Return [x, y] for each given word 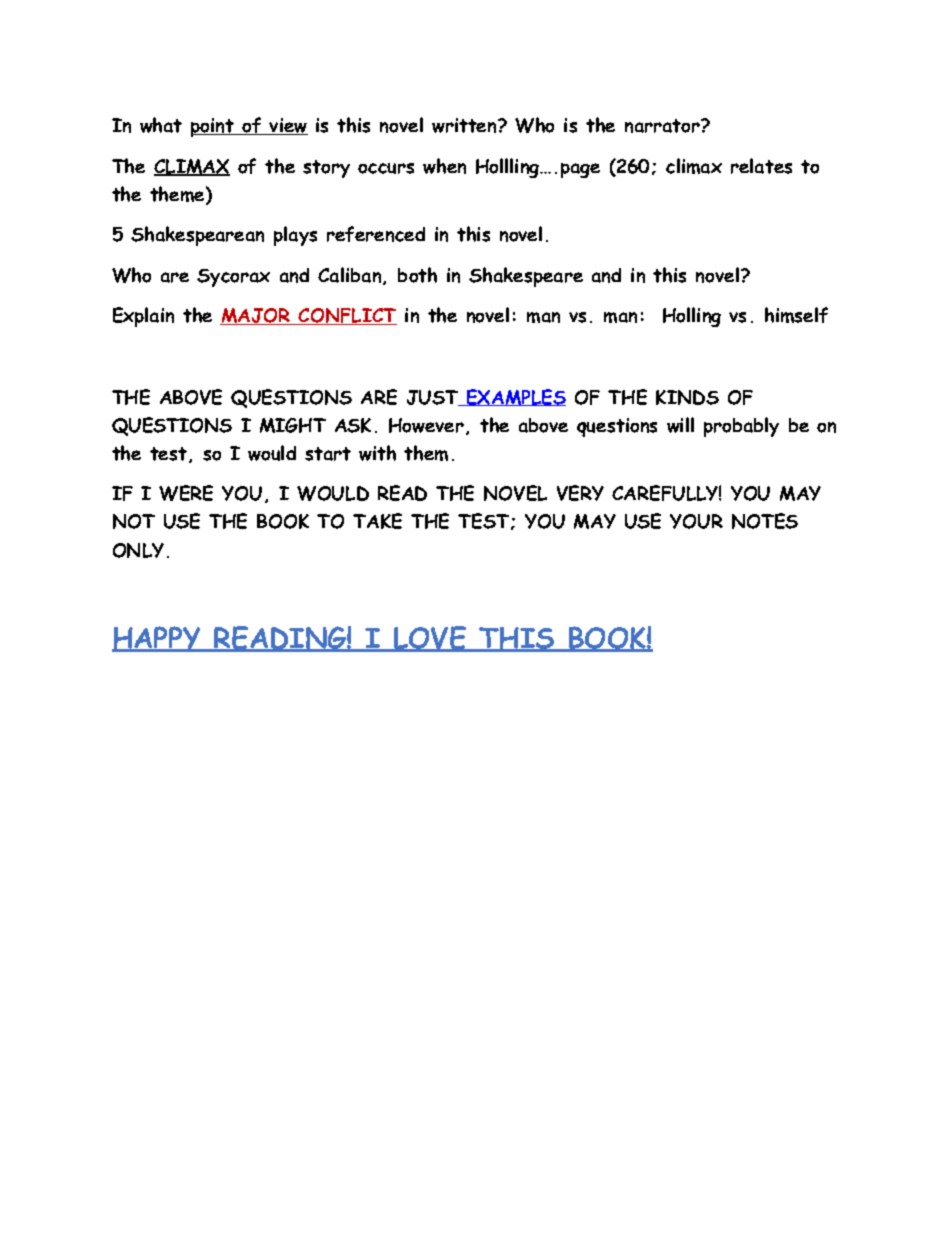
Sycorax [233, 278]
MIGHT [293, 425]
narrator [663, 126]
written [465, 125]
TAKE [377, 521]
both [417, 275]
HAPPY [158, 639]
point [214, 127]
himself [796, 315]
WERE [186, 493]
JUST [434, 398]
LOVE [430, 639]
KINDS [687, 397]
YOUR [696, 521]
